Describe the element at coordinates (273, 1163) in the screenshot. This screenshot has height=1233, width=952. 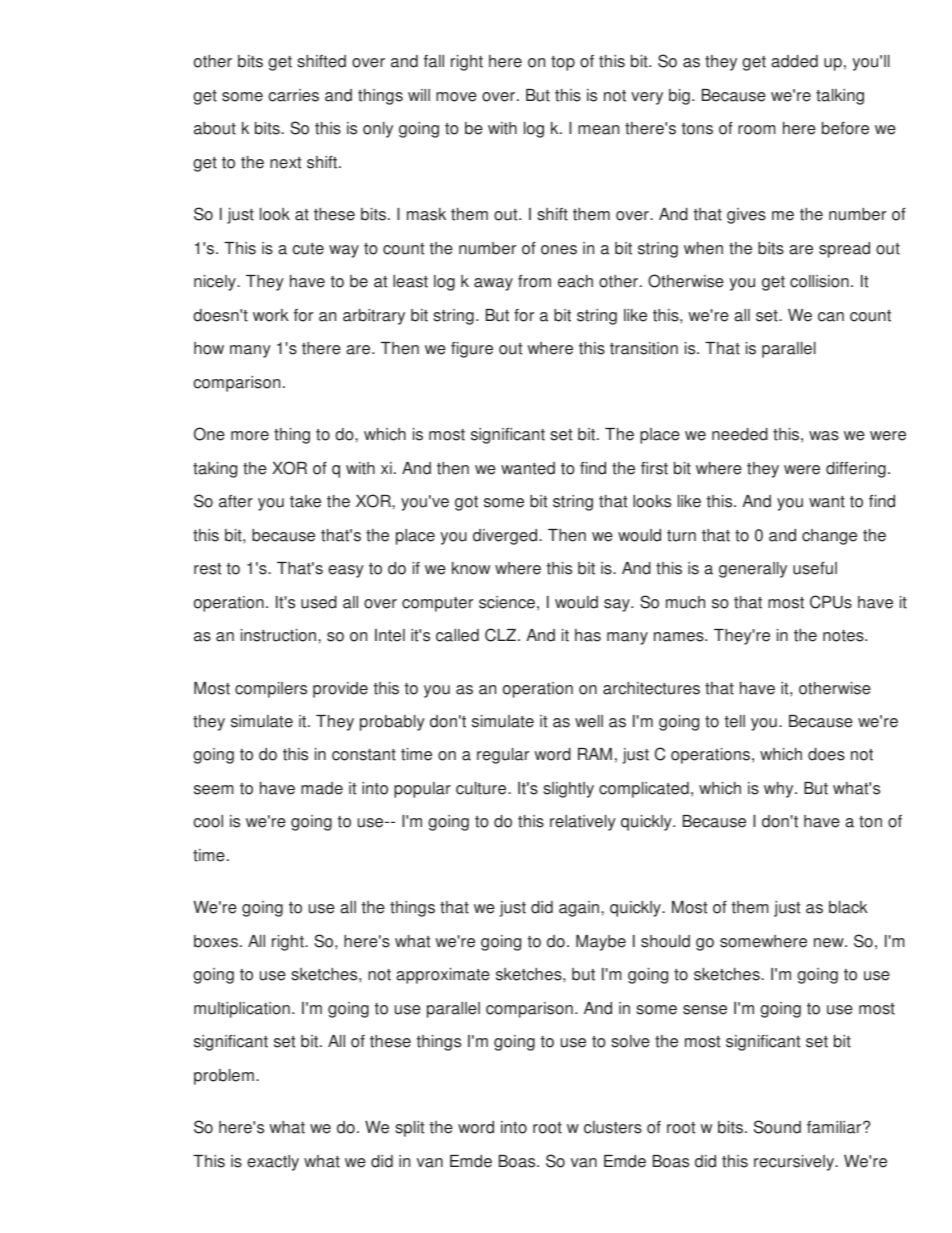
I see `exactly` at that location.
